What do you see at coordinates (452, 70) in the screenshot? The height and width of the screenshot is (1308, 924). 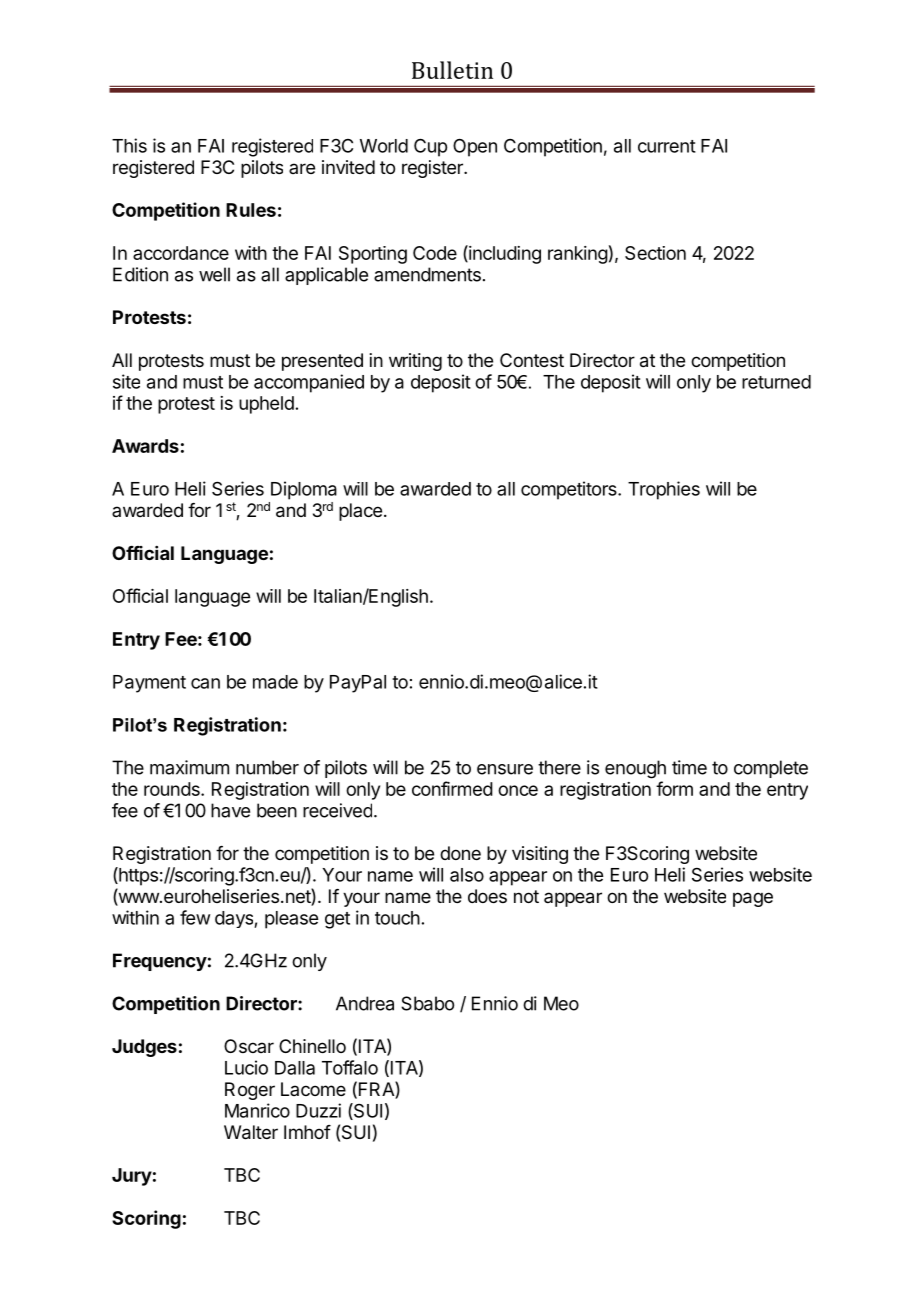 I see `Bulletin` at bounding box center [452, 70].
